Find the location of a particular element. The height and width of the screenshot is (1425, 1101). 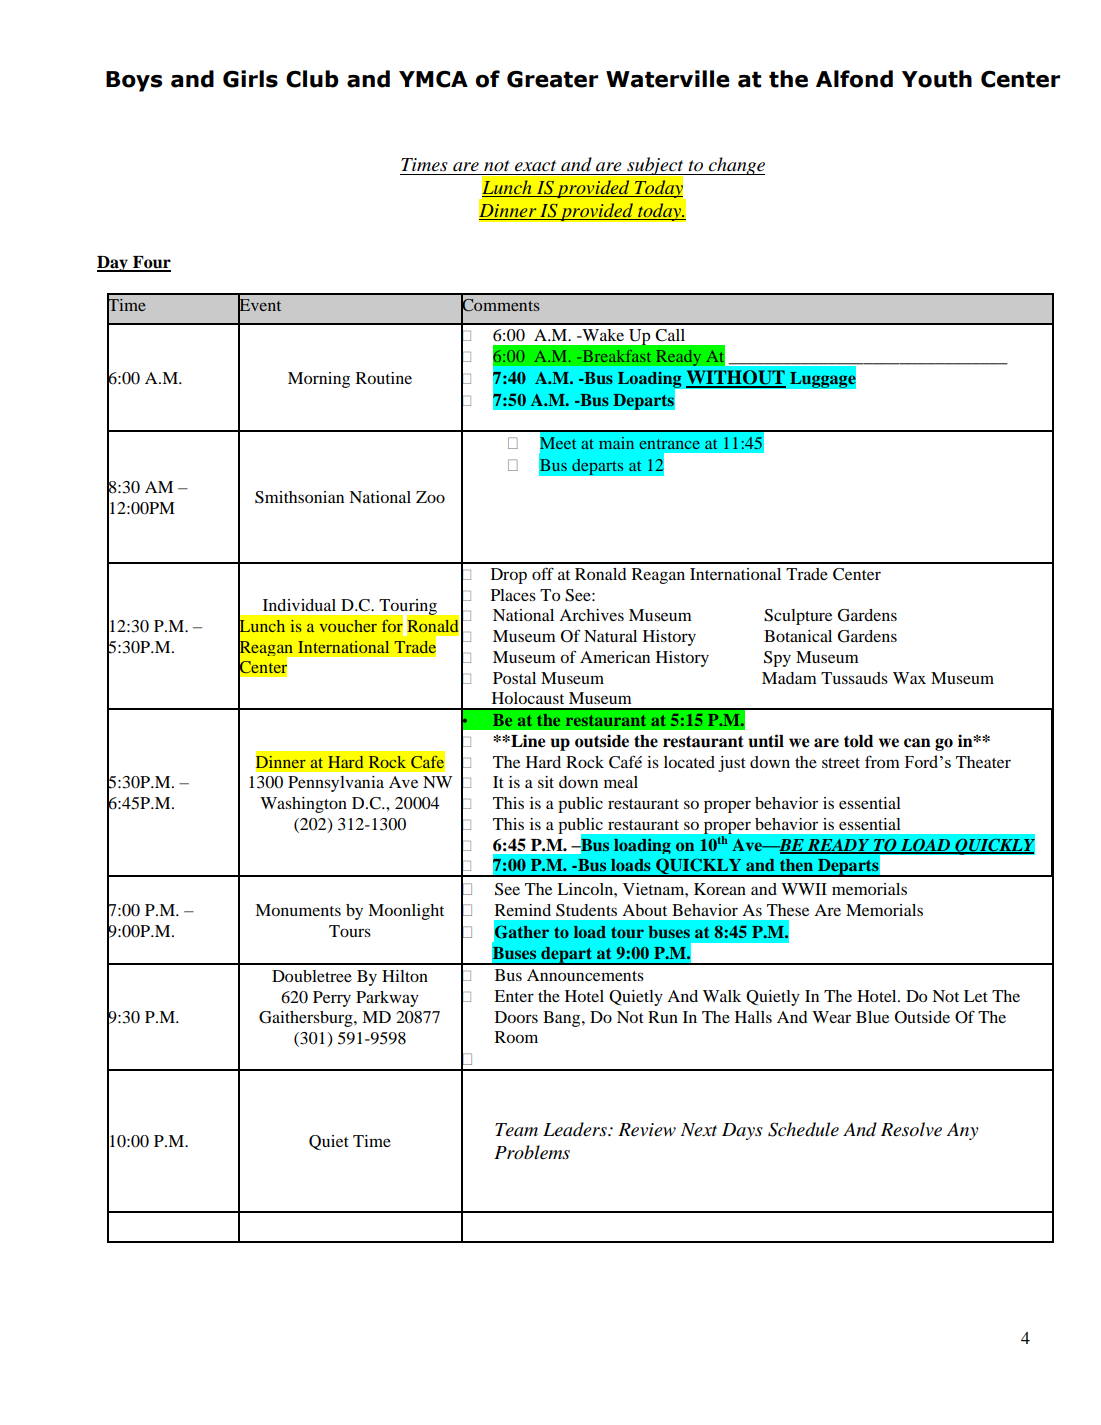

Leaders is located at coordinates (576, 1129).
